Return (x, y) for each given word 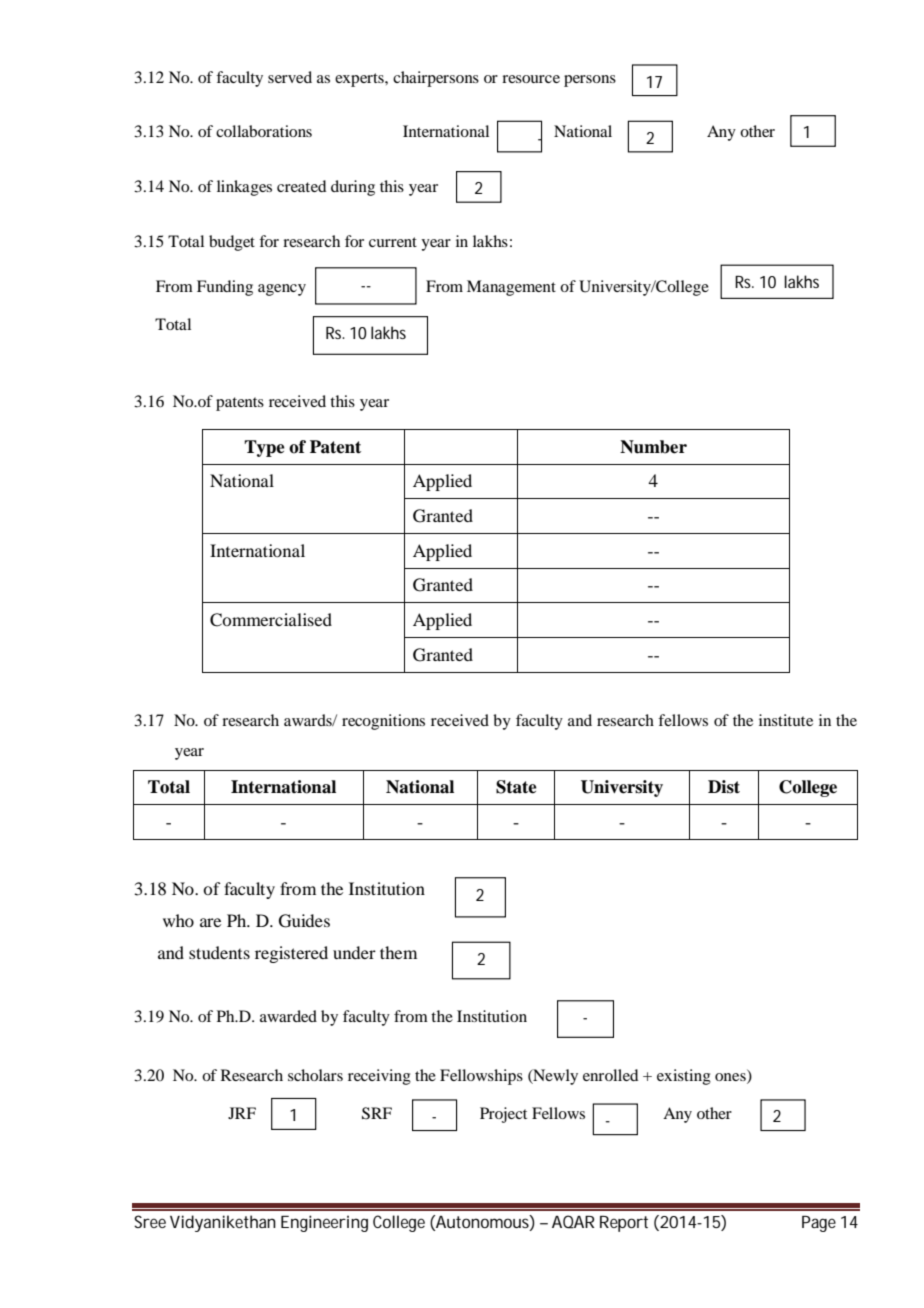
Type (264, 448)
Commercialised (271, 620)
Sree (150, 1221)
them (398, 952)
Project (503, 1115)
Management (511, 288)
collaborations (264, 131)
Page (819, 1224)
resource (531, 79)
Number (653, 447)
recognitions (383, 722)
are (210, 922)
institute (786, 720)
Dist (724, 787)
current (393, 242)
